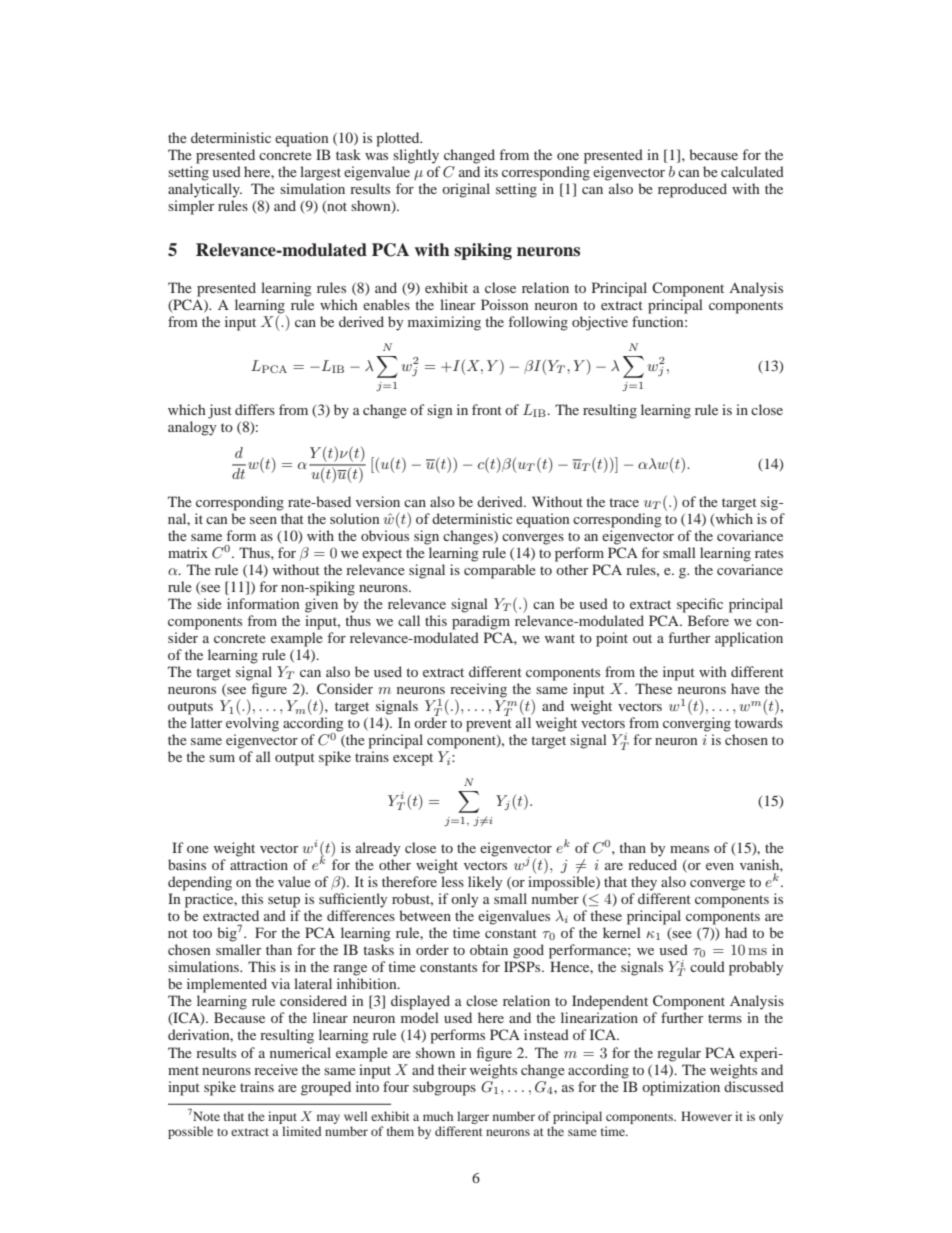 This image has width=952, height=1233. I want to click on its, so click(491, 171).
